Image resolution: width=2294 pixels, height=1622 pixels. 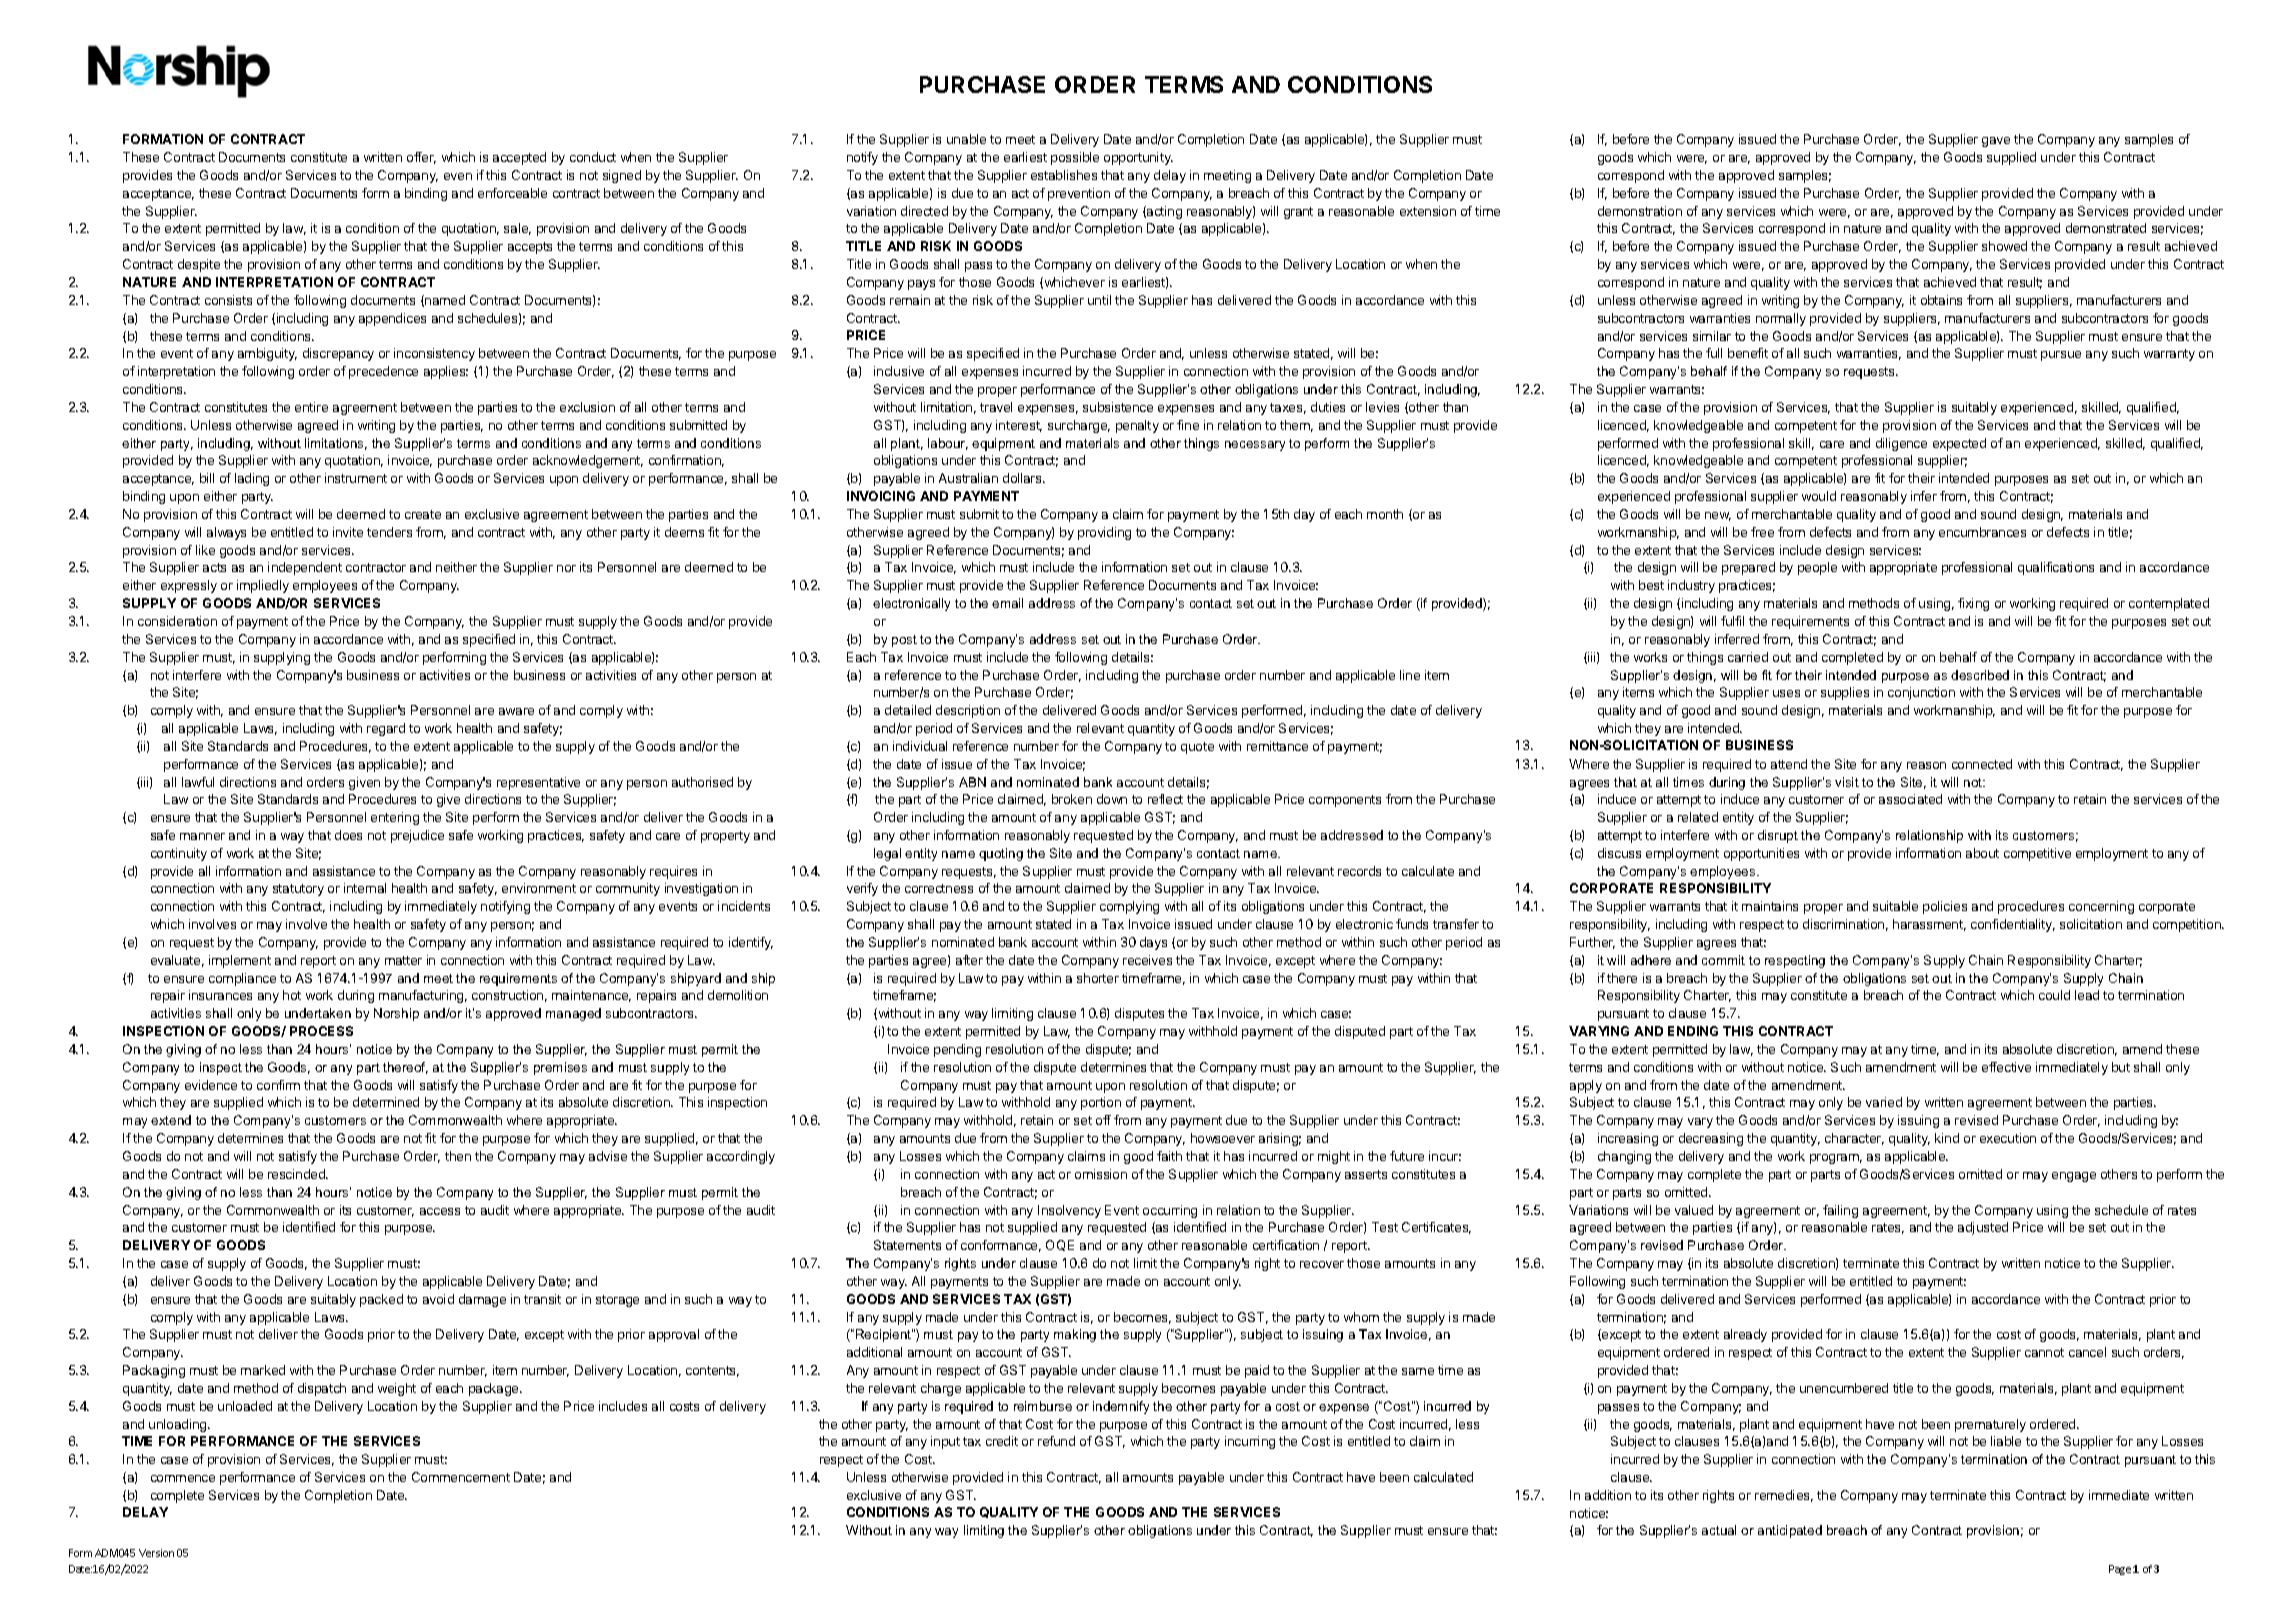 What do you see at coordinates (1056, 1441) in the screenshot?
I see `refund` at bounding box center [1056, 1441].
